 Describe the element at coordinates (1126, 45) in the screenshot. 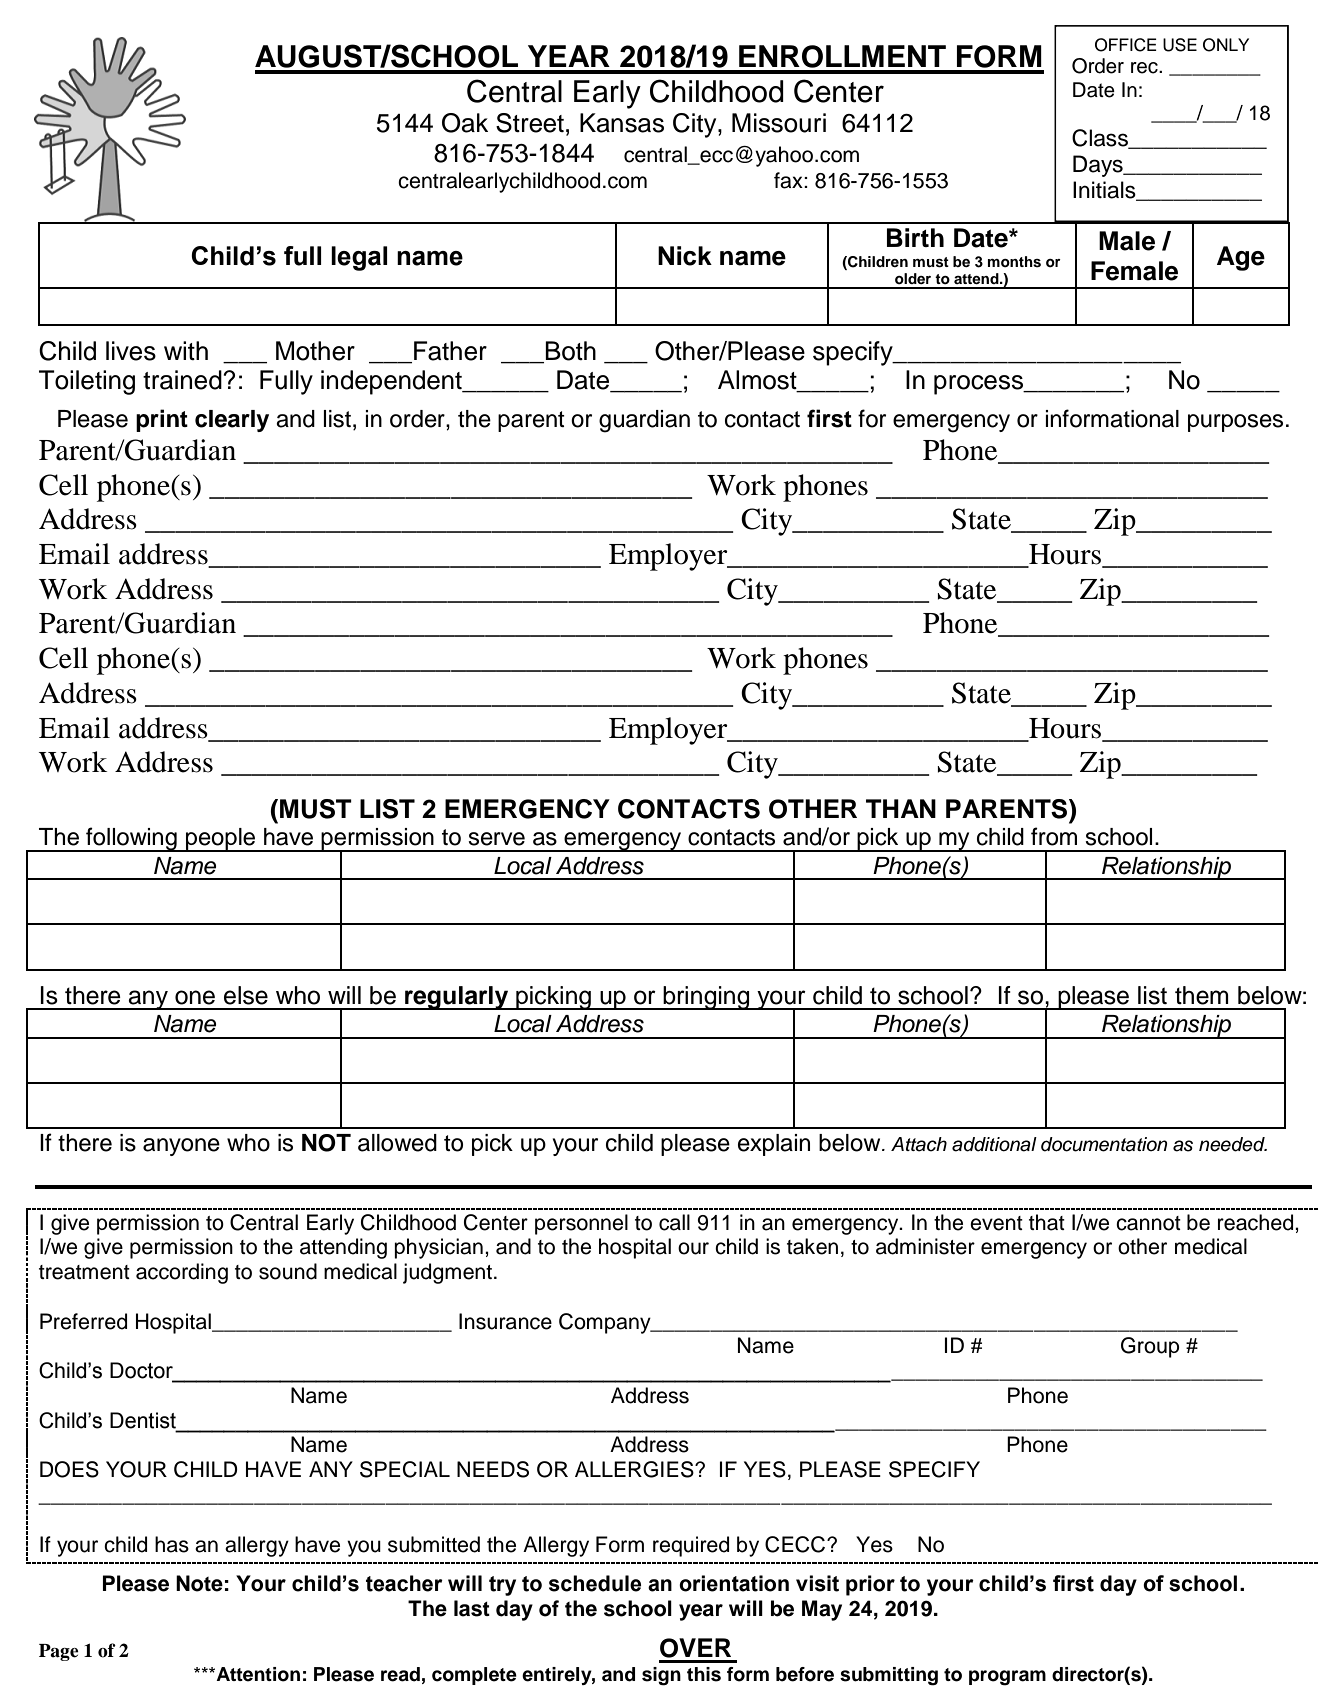

I see `OFFICE` at that location.
